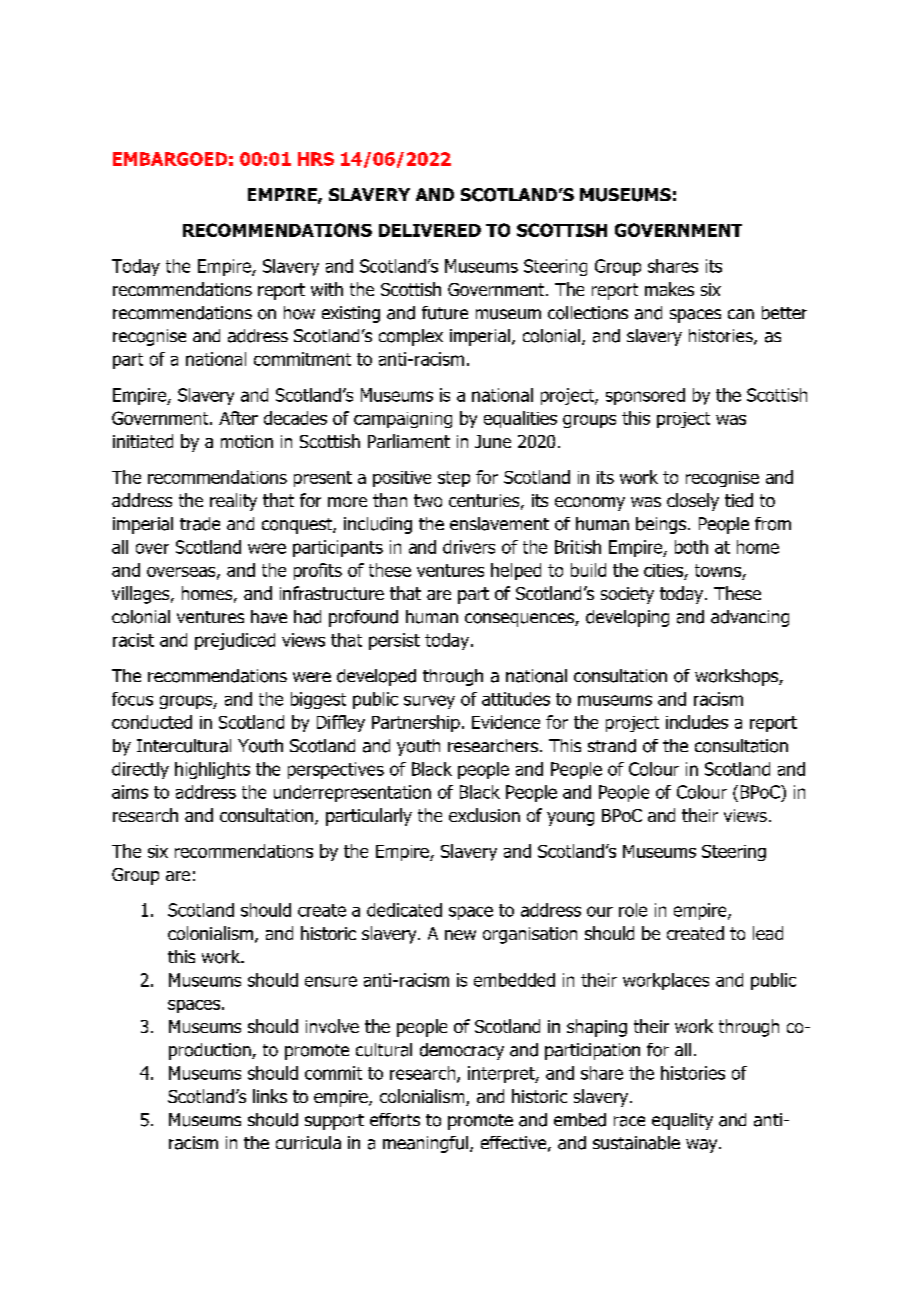 This screenshot has height=1308, width=924. I want to click on reality, so click(233, 502).
